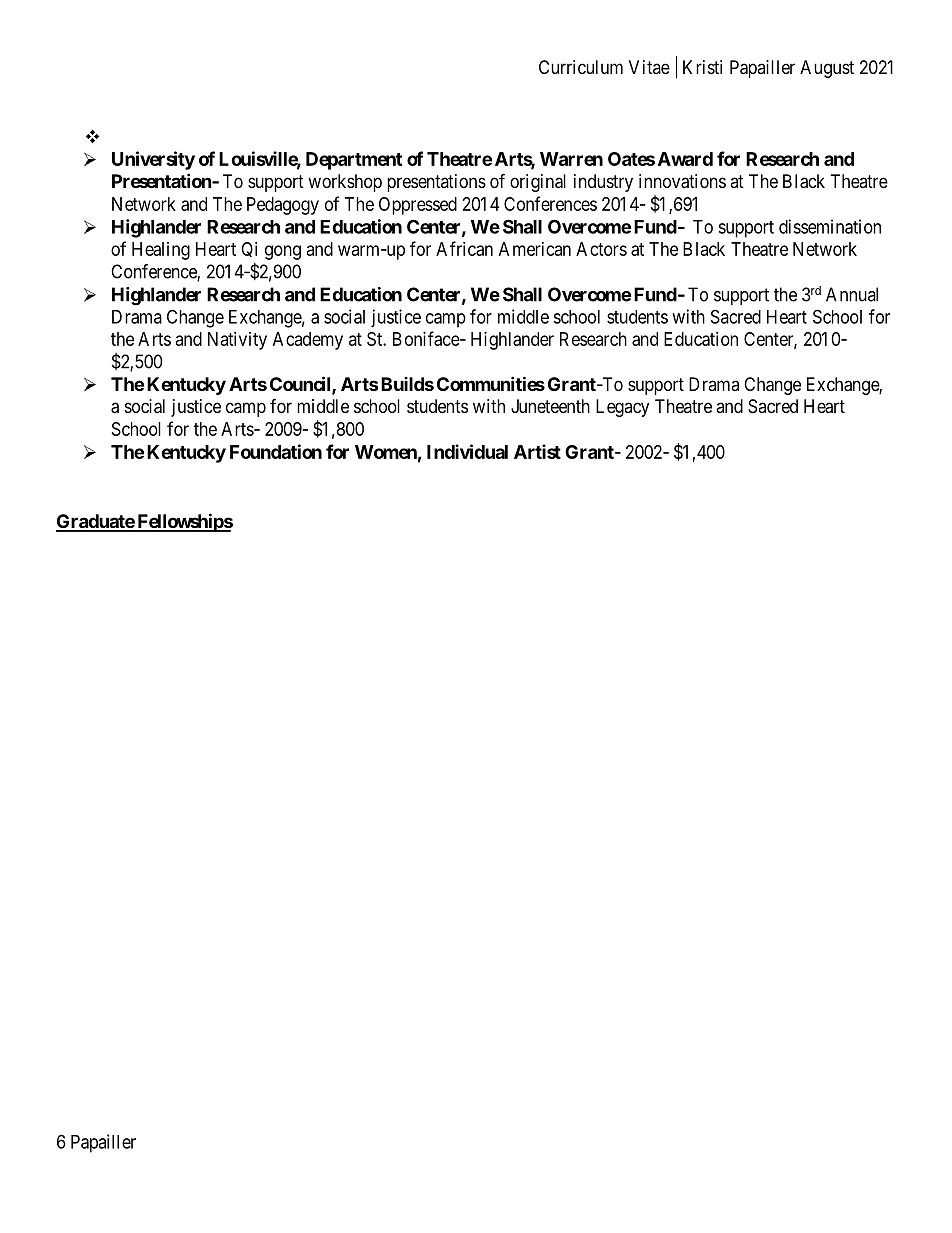 Image resolution: width=952 pixels, height=1233 pixels. I want to click on Foundation, so click(276, 451).
